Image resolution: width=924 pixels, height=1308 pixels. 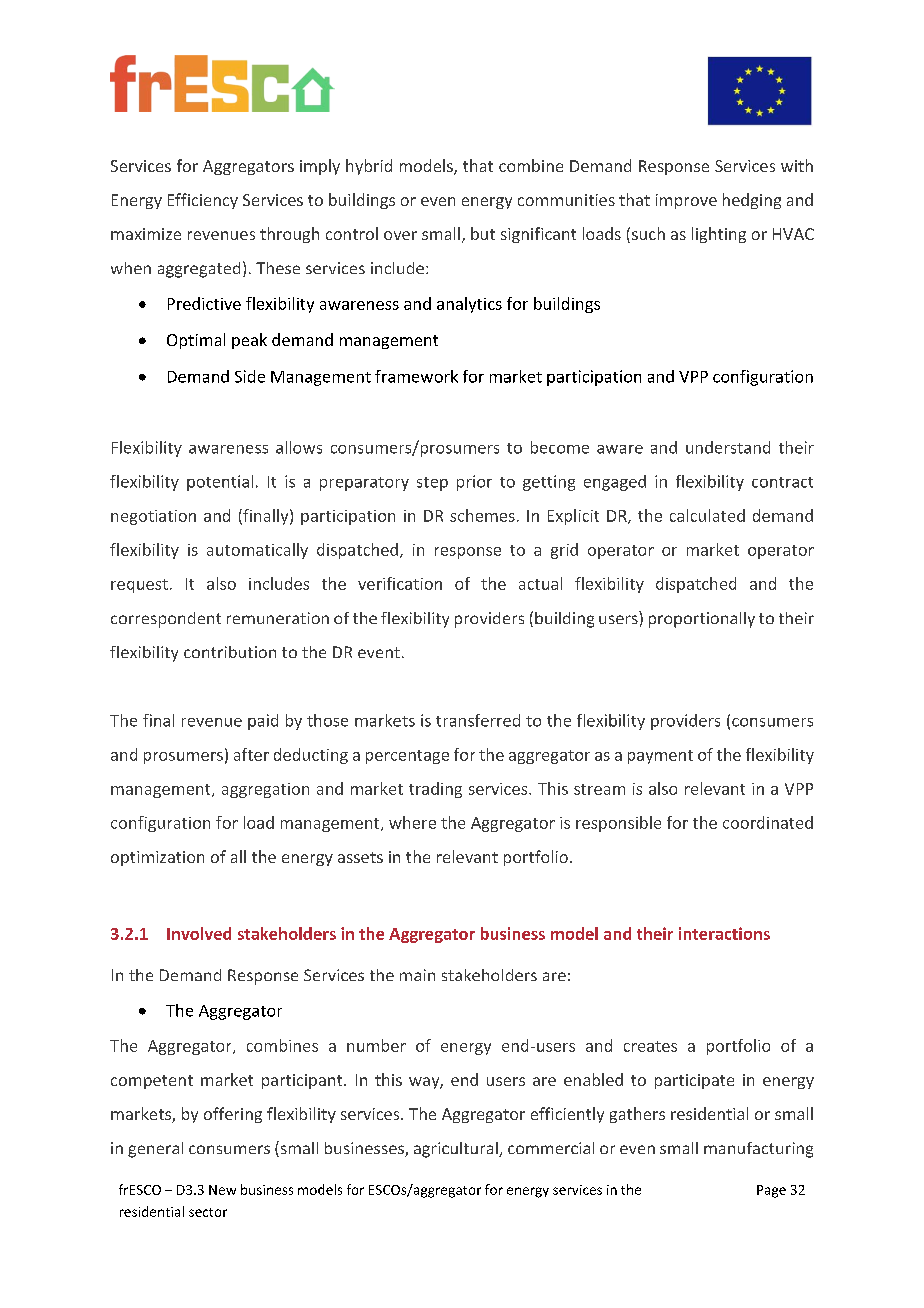 What do you see at coordinates (400, 235) in the screenshot?
I see `over` at bounding box center [400, 235].
